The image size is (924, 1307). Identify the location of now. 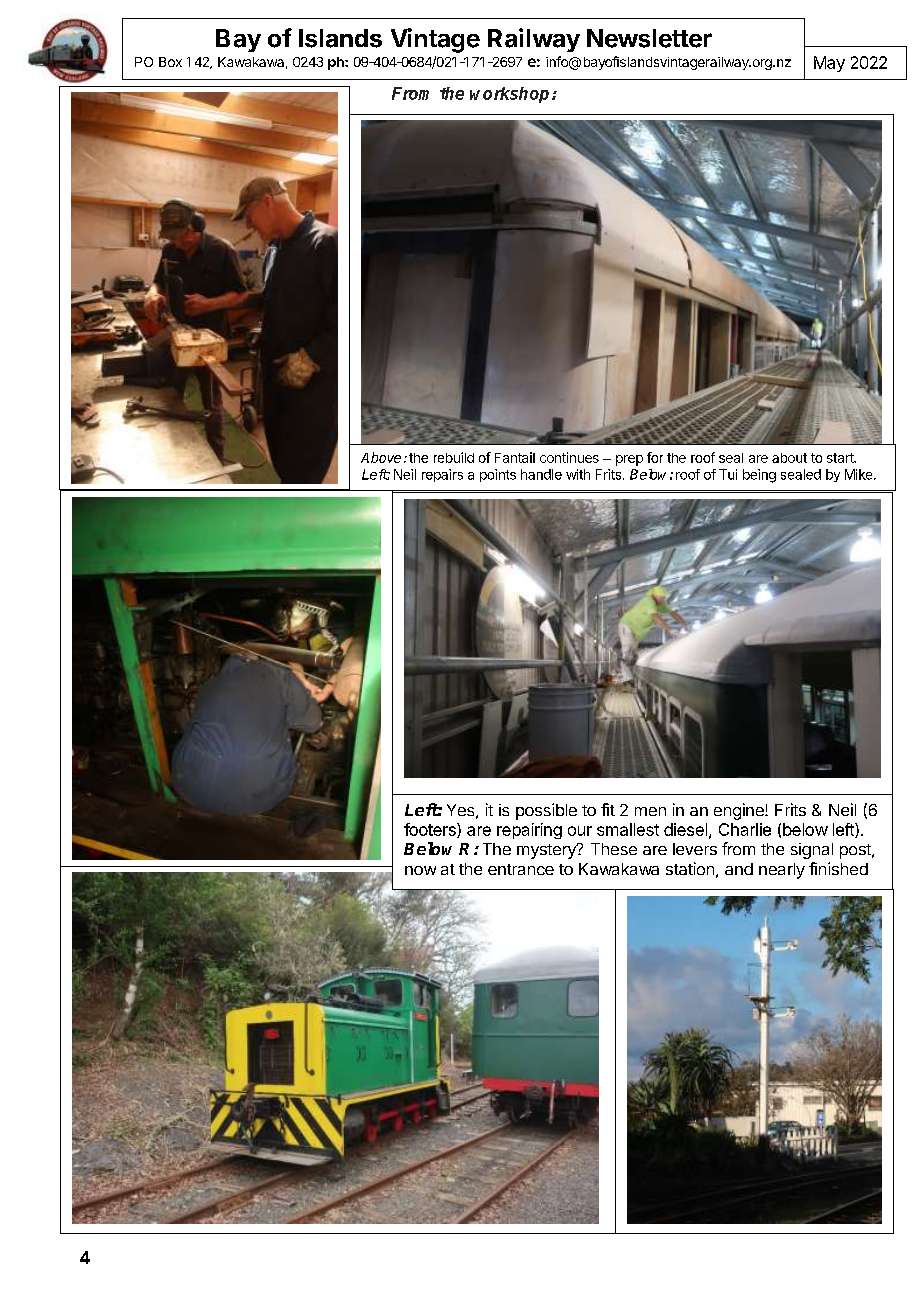
(420, 870).
